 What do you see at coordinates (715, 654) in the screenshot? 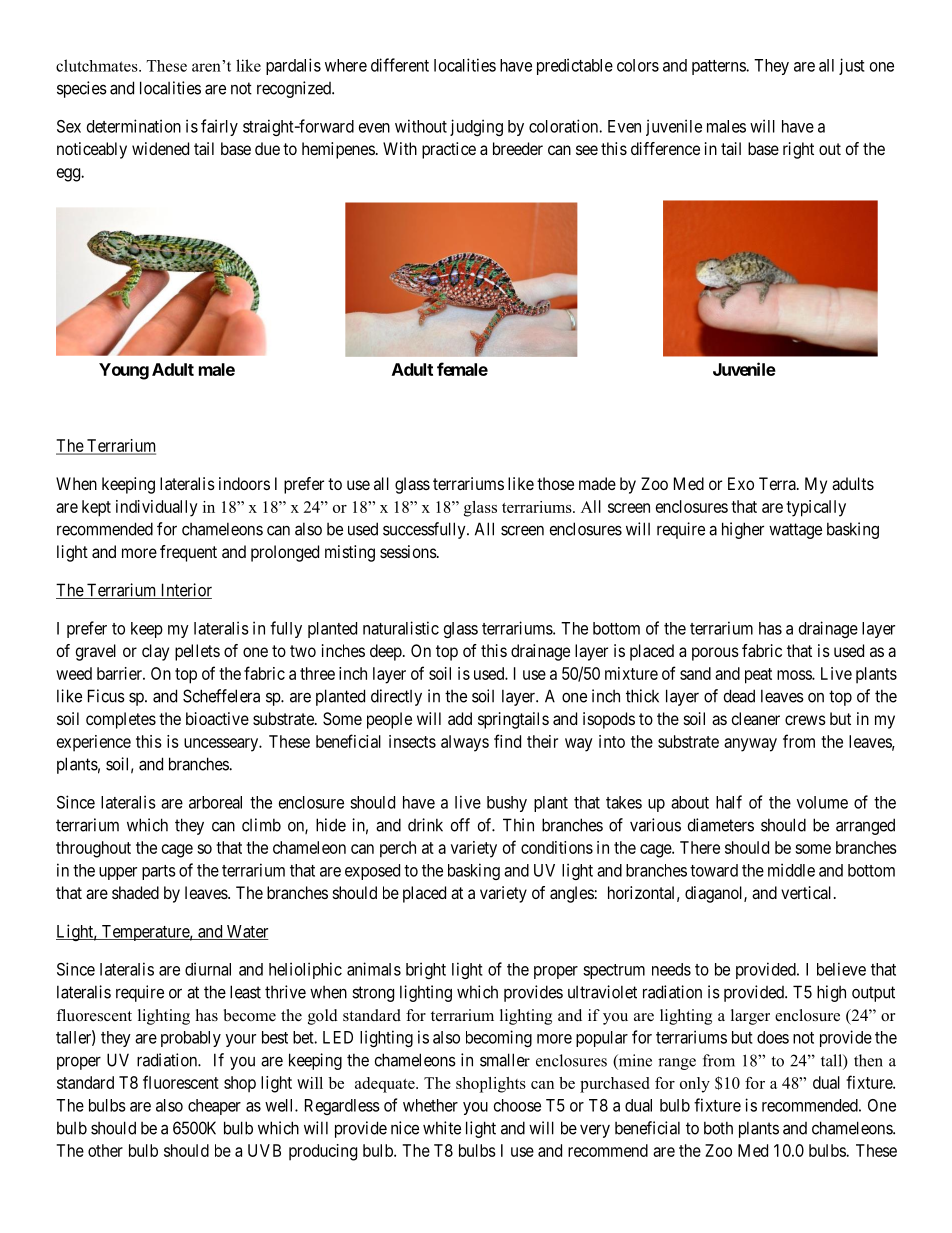
I see `porous` at bounding box center [715, 654].
